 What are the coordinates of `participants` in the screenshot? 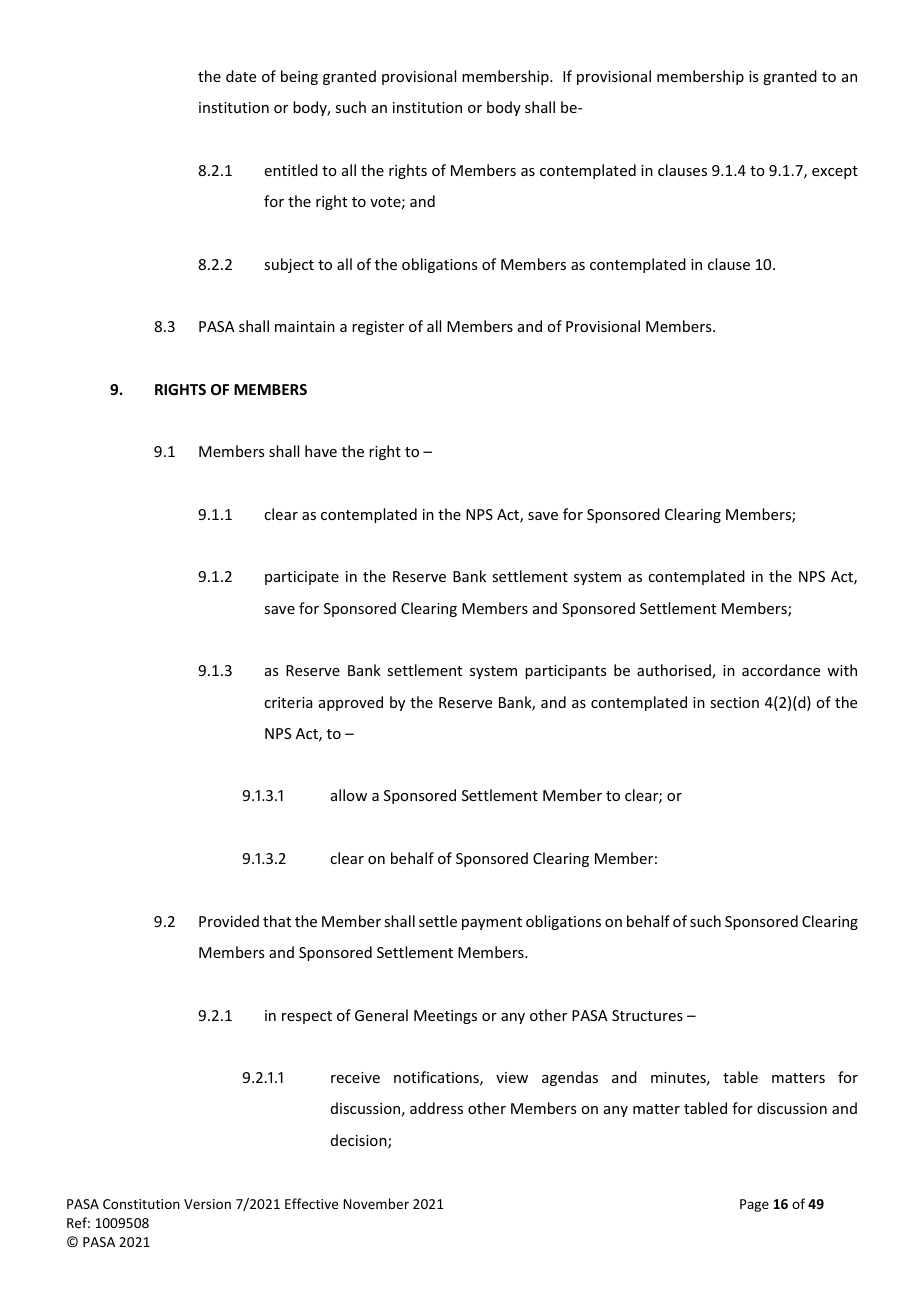 It's located at (565, 672).
